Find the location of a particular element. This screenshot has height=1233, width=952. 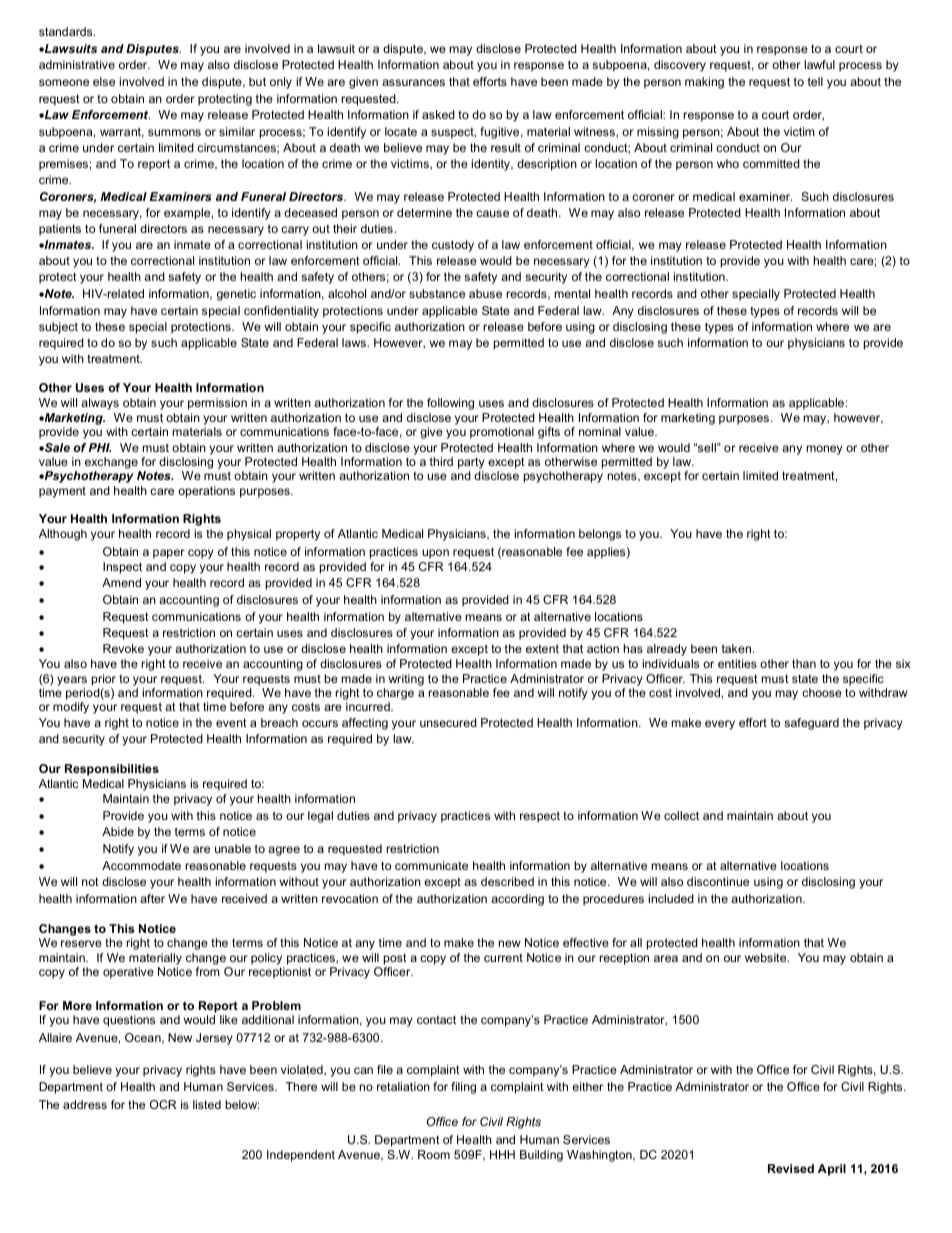

lawful is located at coordinates (819, 64).
